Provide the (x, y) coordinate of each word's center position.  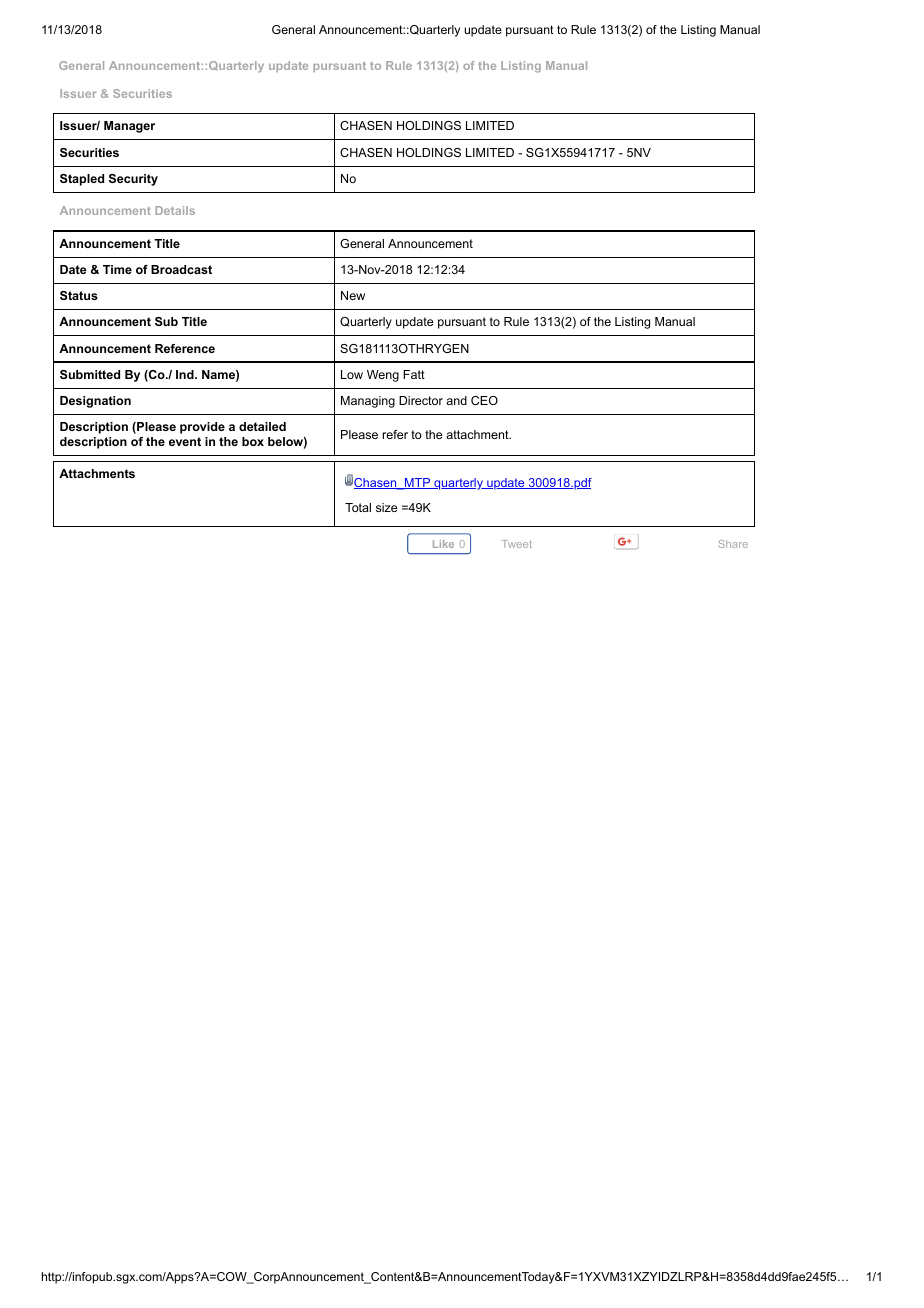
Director (421, 400)
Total (358, 507)
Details (175, 210)
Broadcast (181, 269)
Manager (129, 127)
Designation (95, 402)
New (353, 295)
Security (133, 180)
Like (443, 544)
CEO (484, 400)
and (456, 400)
